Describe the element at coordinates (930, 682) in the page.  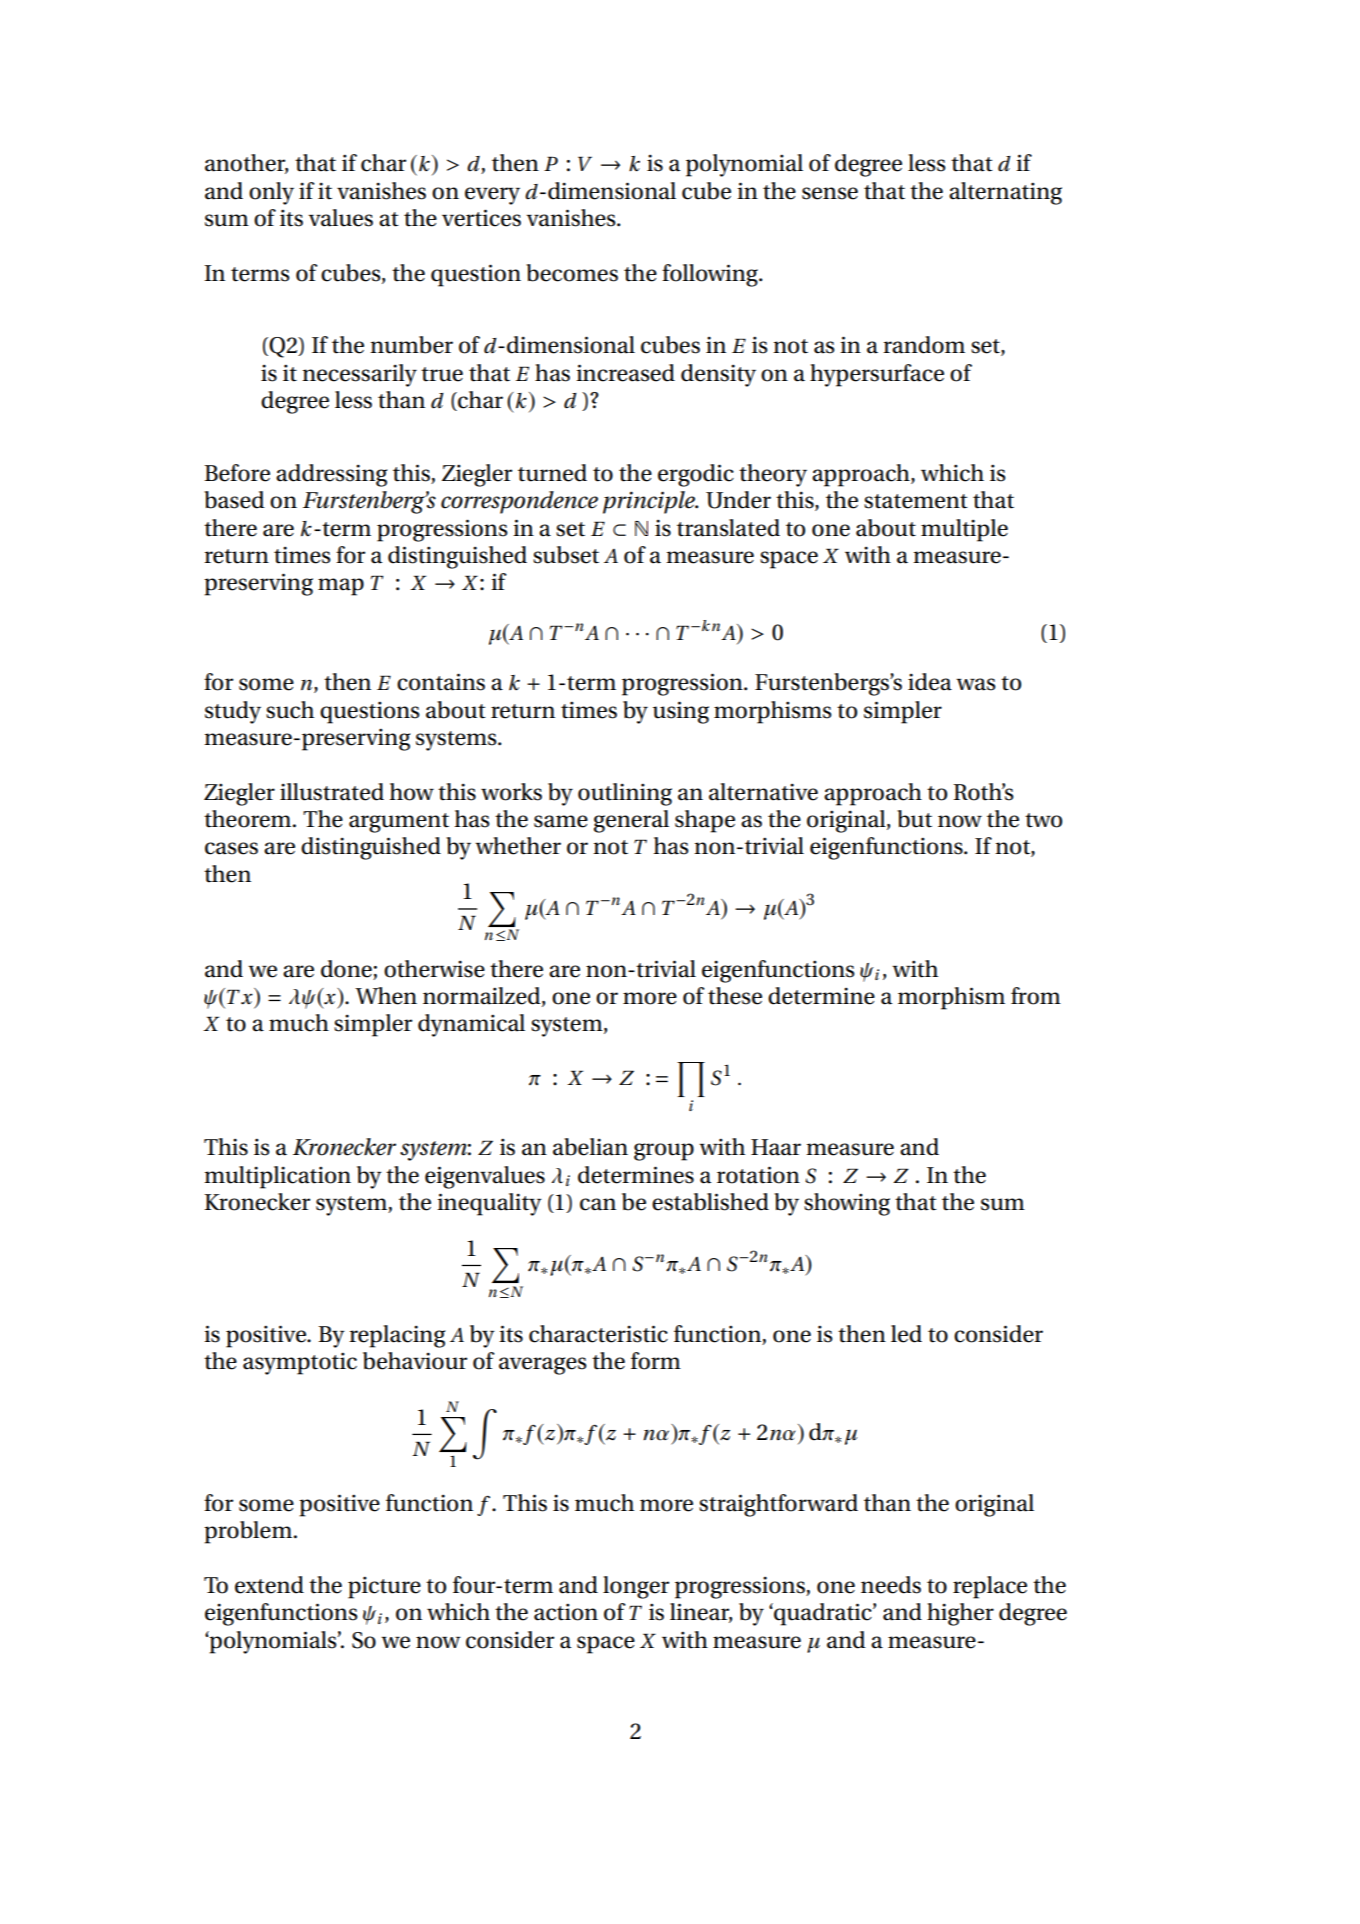
I see `idea` at that location.
